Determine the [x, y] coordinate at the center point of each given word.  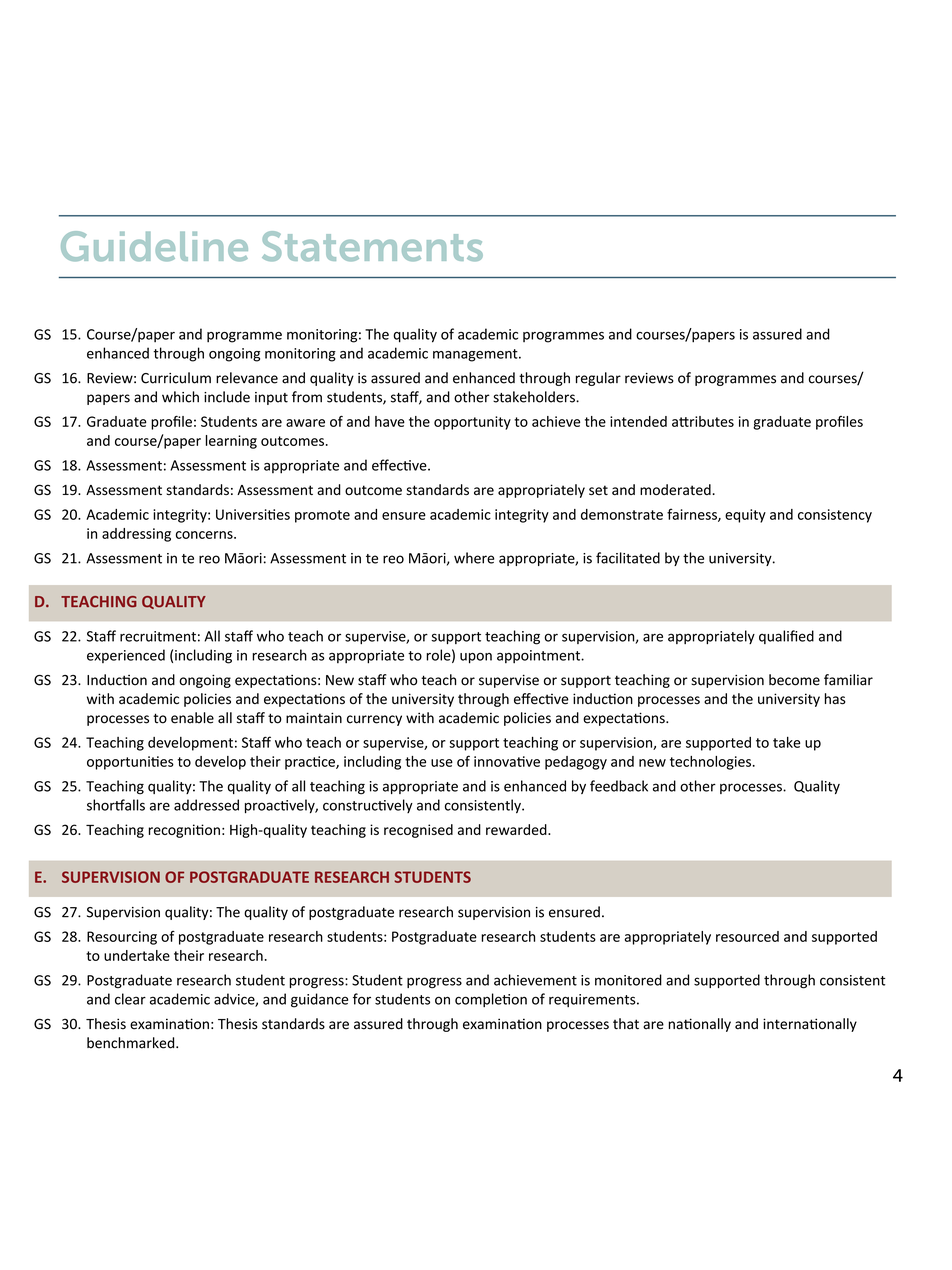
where [474, 558]
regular [598, 379]
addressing [136, 535]
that [626, 1024]
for [362, 999]
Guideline [154, 246]
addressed [206, 805]
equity [745, 516]
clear [130, 999]
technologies [710, 763]
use [442, 763]
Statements [372, 246]
